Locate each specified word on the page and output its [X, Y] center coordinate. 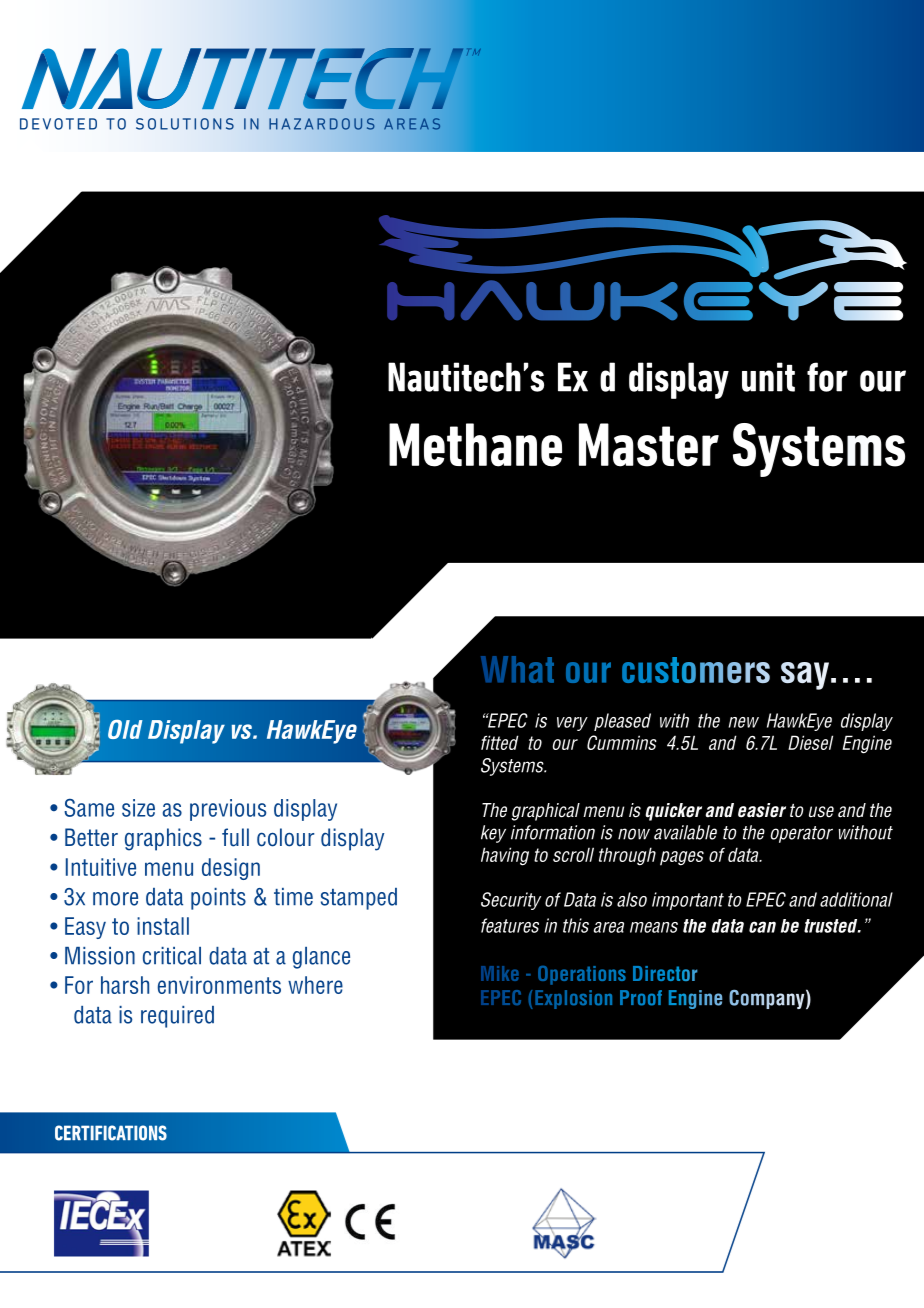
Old [125, 729]
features [510, 925]
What [517, 669]
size [138, 808]
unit [768, 377]
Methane [475, 445]
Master [649, 445]
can [762, 927]
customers [696, 670]
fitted [500, 742]
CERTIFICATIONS [111, 1133]
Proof [641, 998]
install [163, 926]
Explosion [573, 999]
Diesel [810, 742]
